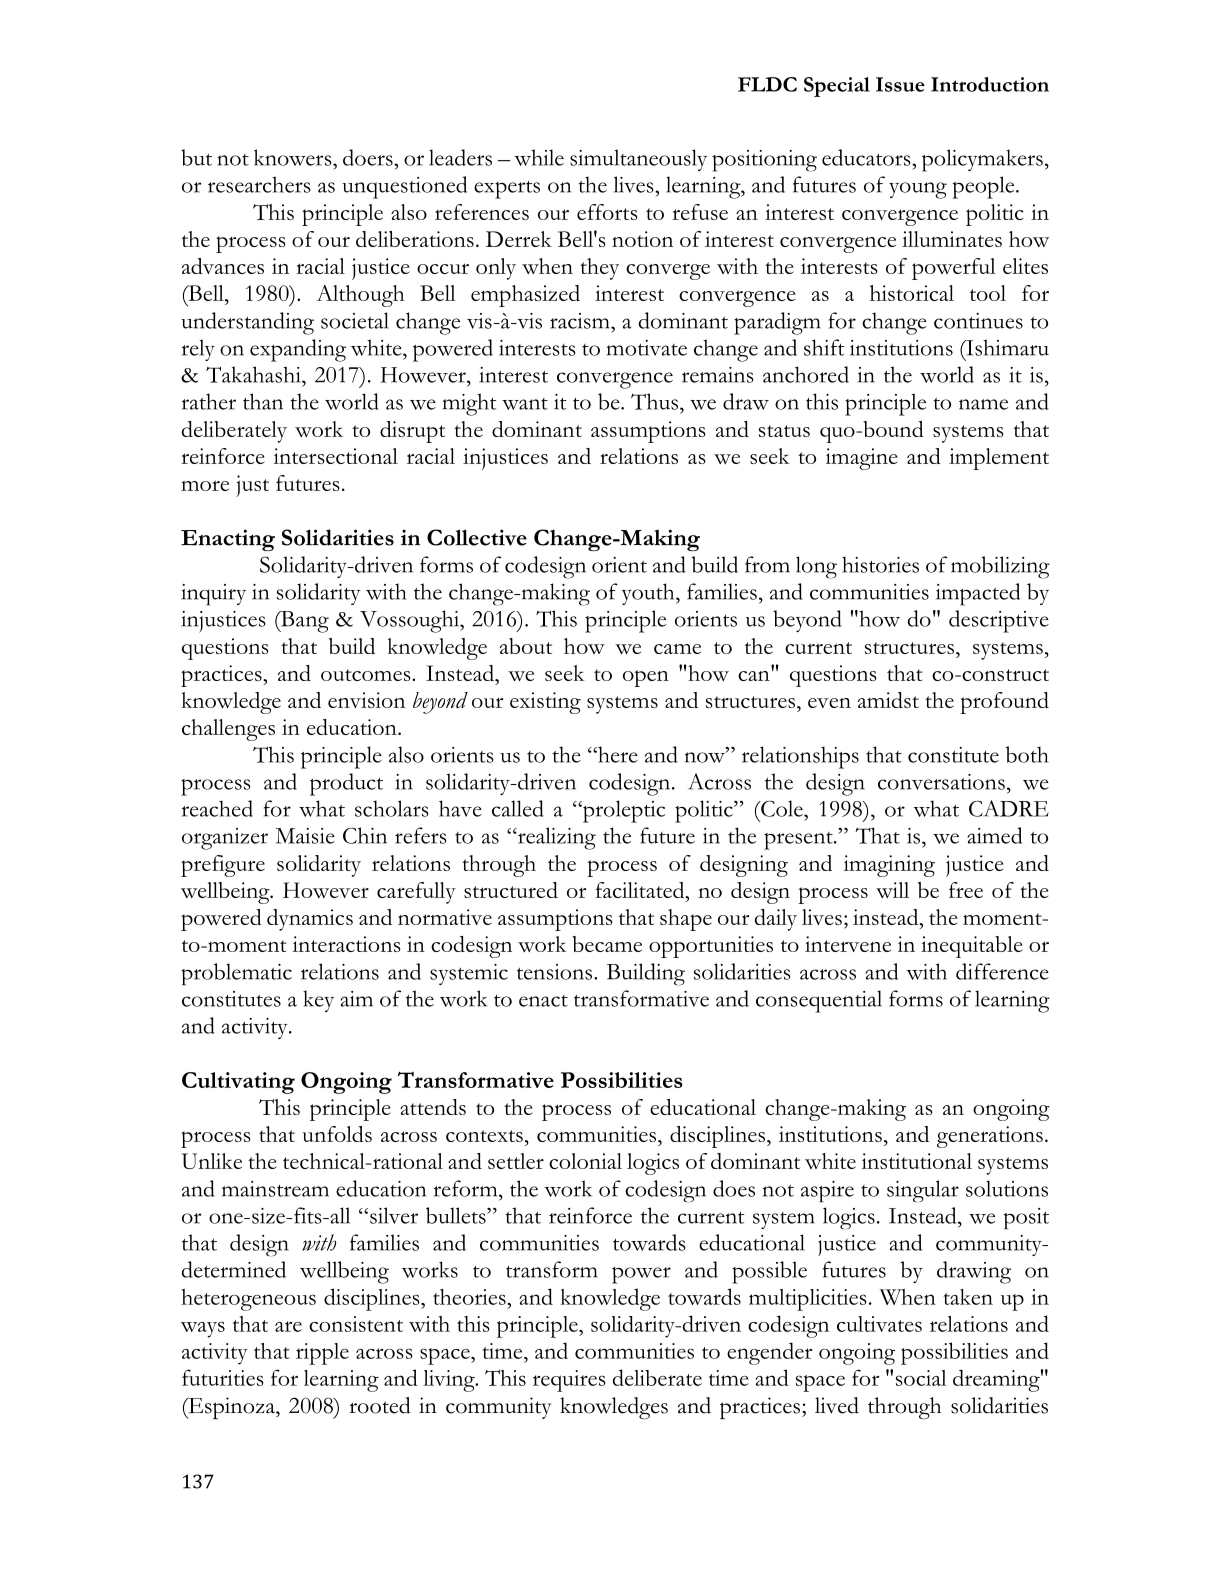 The height and width of the page is (1591, 1230). I want to click on youth, so click(649, 594).
